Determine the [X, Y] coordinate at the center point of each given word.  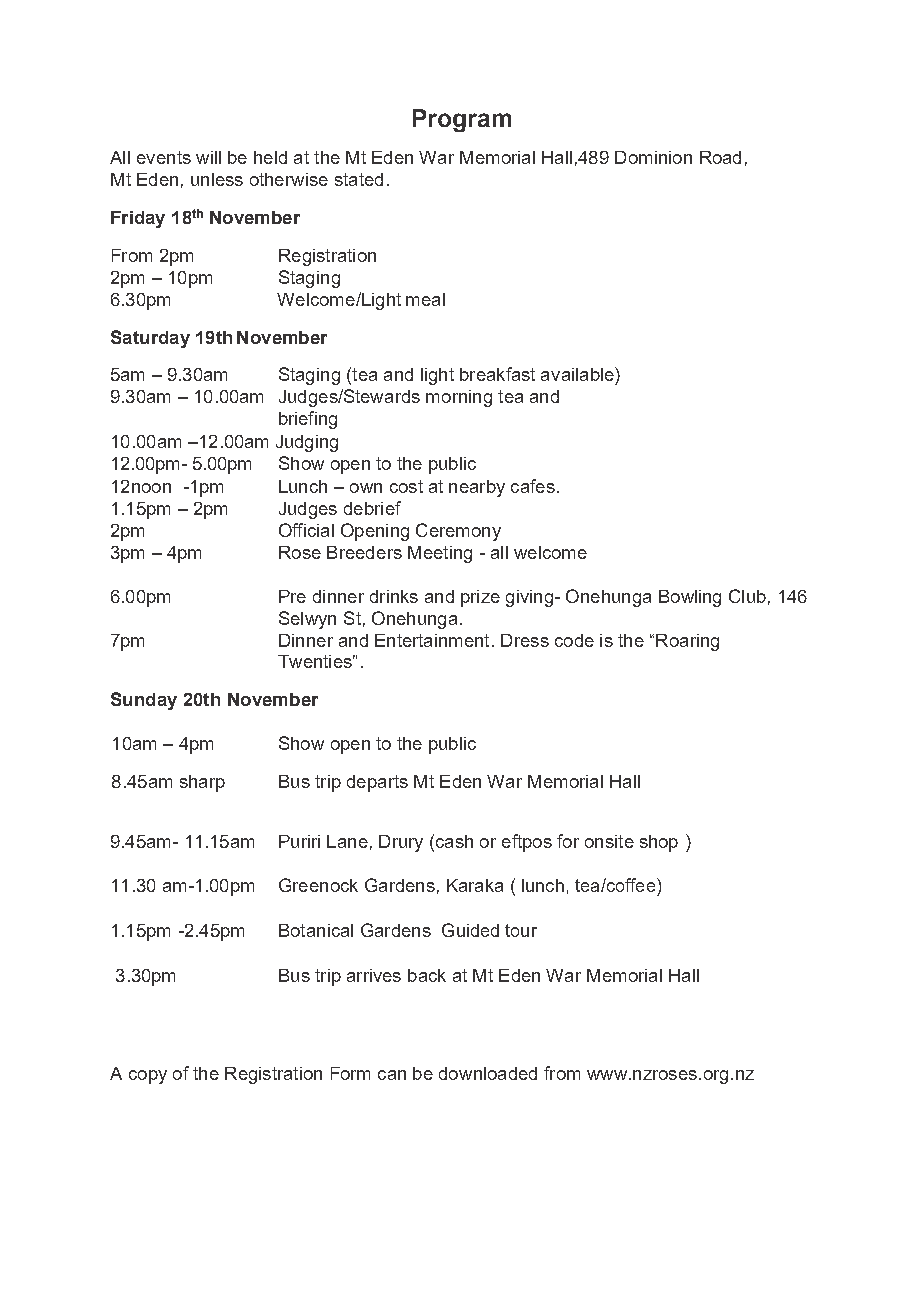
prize [480, 598]
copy [148, 1077]
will [208, 157]
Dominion [653, 157]
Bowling [690, 598]
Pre [292, 596]
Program [462, 120]
